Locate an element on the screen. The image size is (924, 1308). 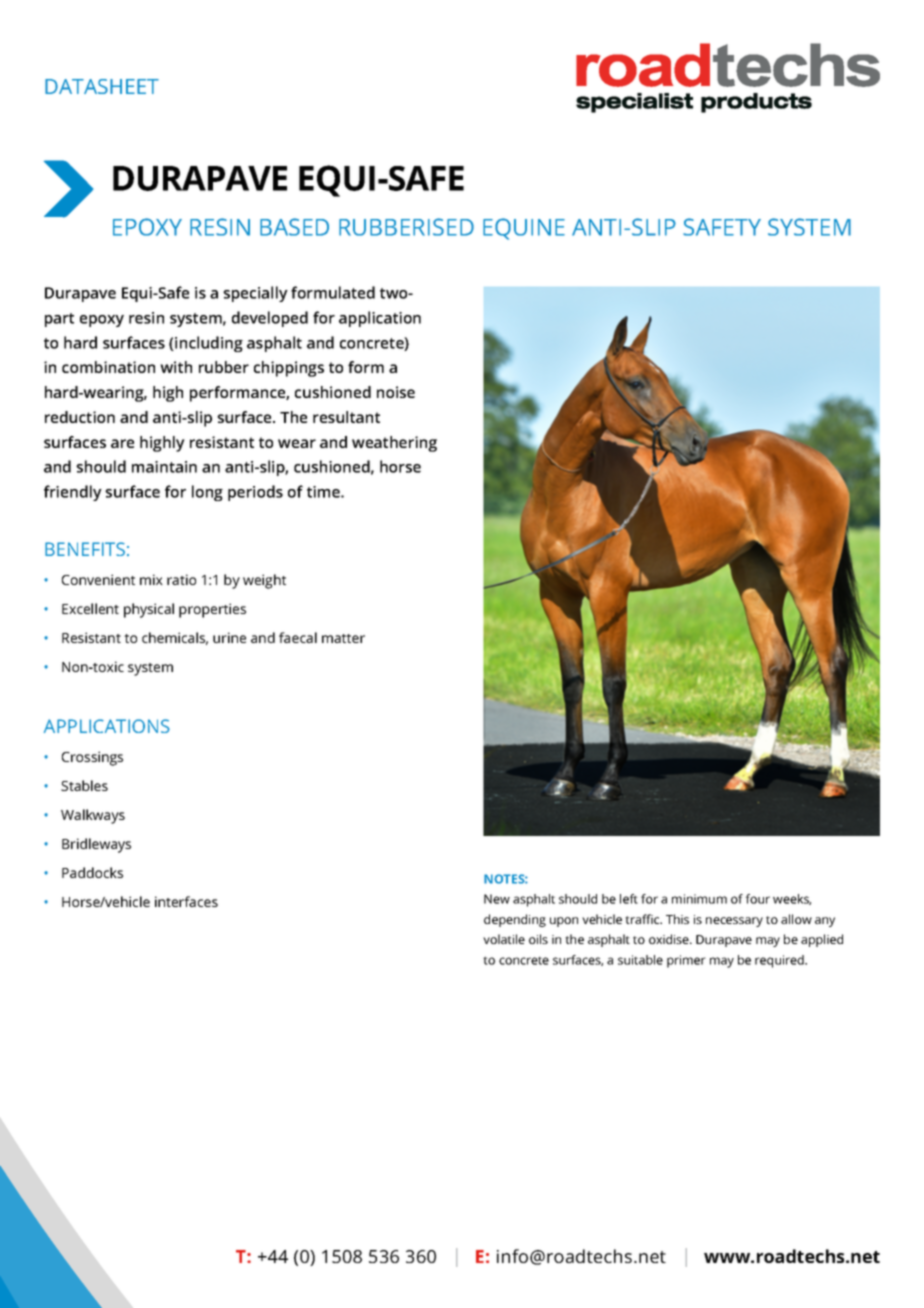
long is located at coordinates (207, 493).
